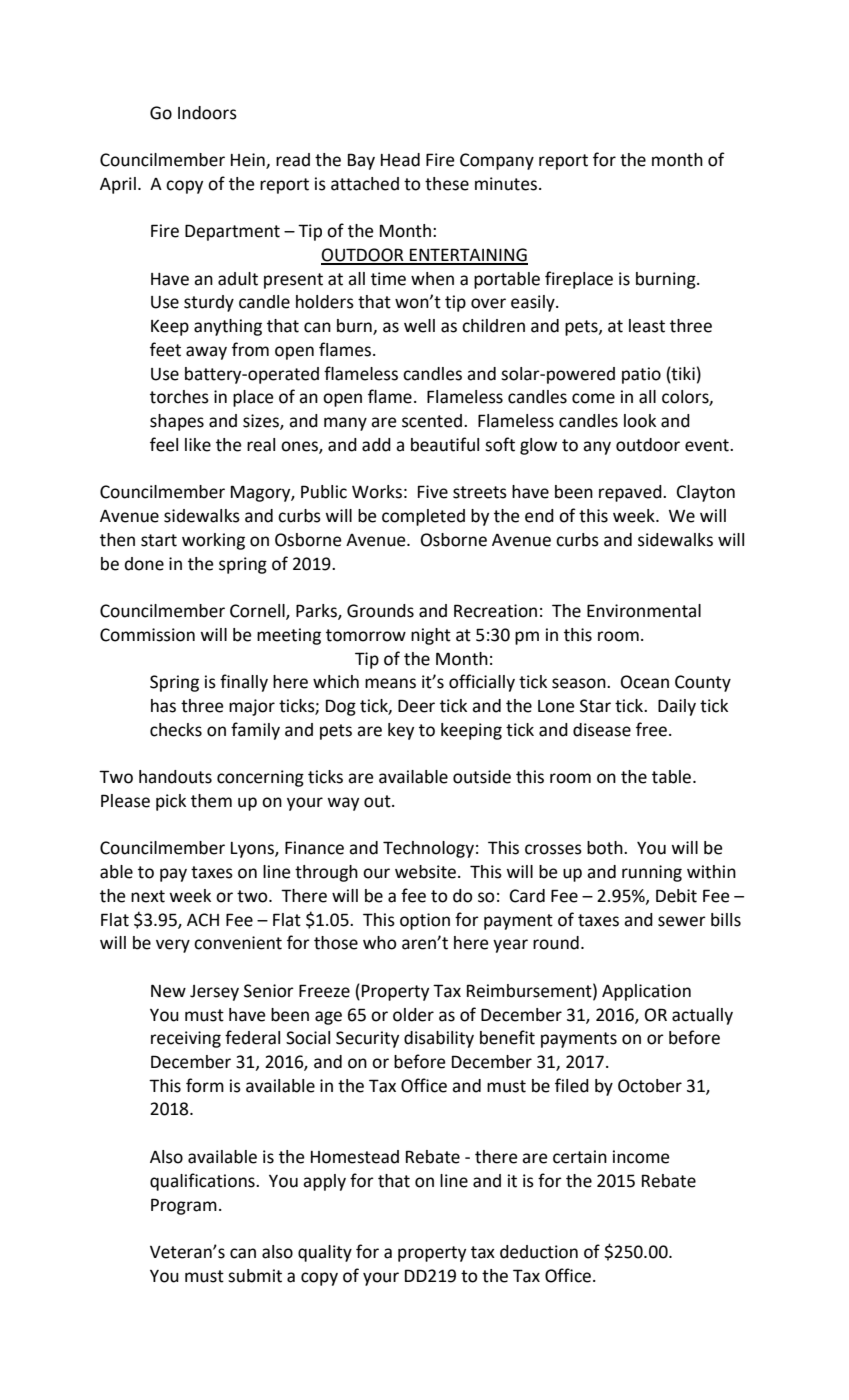 Image resolution: width=849 pixels, height=1400 pixels. What do you see at coordinates (400, 160) in the image?
I see `Head` at bounding box center [400, 160].
